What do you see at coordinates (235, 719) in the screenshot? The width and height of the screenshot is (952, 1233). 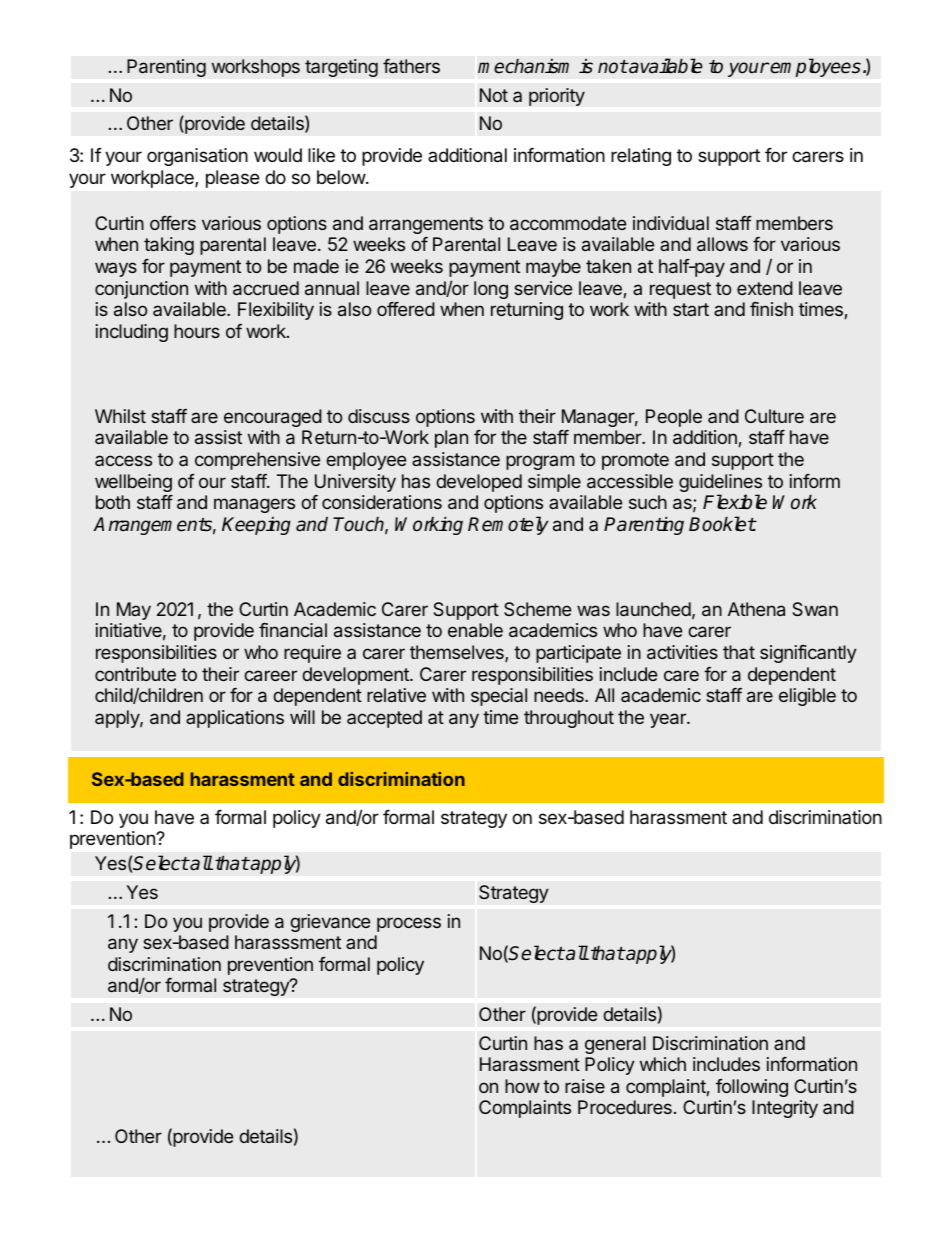 I see `applications` at bounding box center [235, 719].
